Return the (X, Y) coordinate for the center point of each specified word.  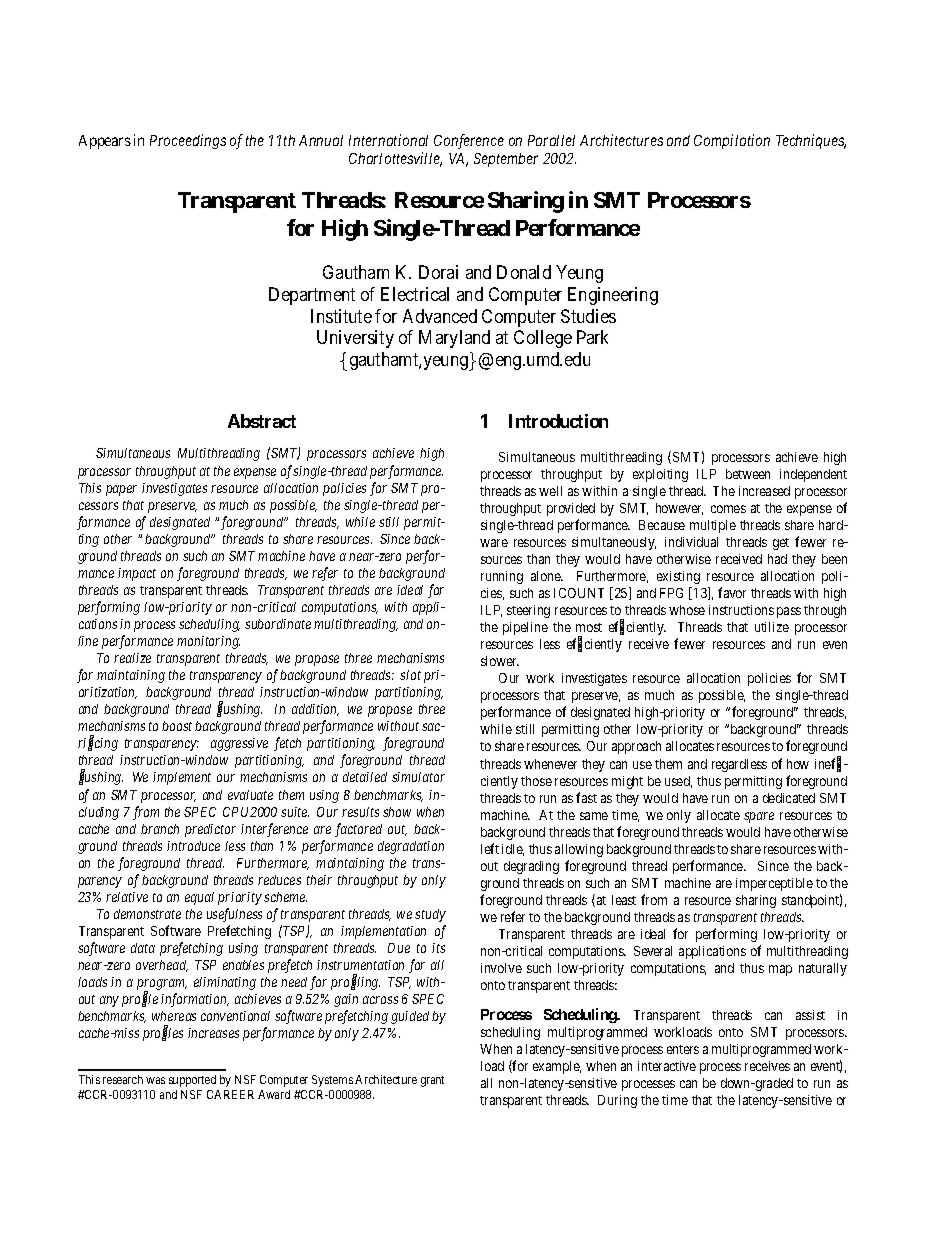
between (748, 474)
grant (432, 1081)
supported (192, 1081)
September (506, 160)
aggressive (239, 744)
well (550, 491)
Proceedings (188, 141)
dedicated (789, 798)
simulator (418, 777)
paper (121, 490)
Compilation (732, 141)
